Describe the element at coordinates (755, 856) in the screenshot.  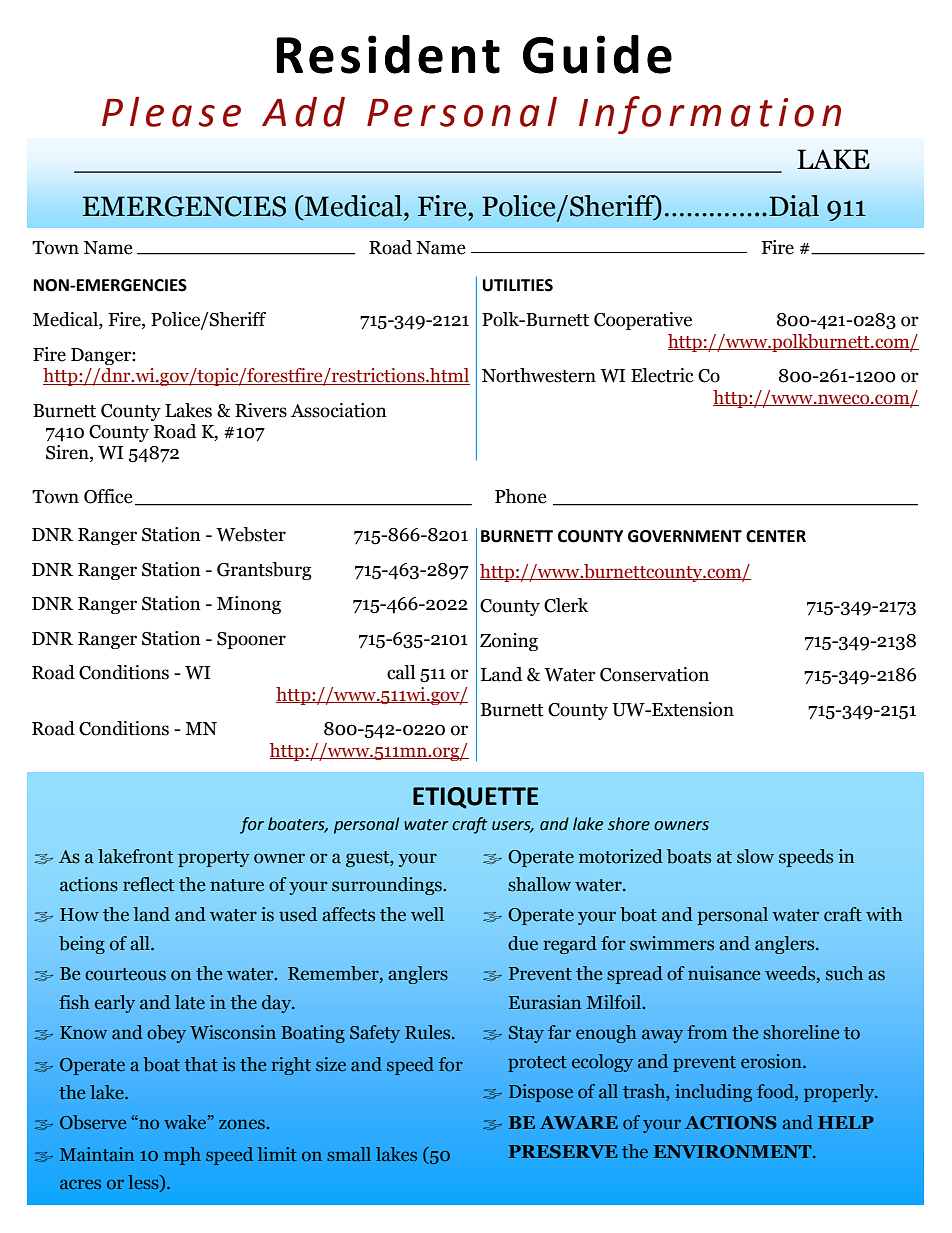
I see `slow` at that location.
